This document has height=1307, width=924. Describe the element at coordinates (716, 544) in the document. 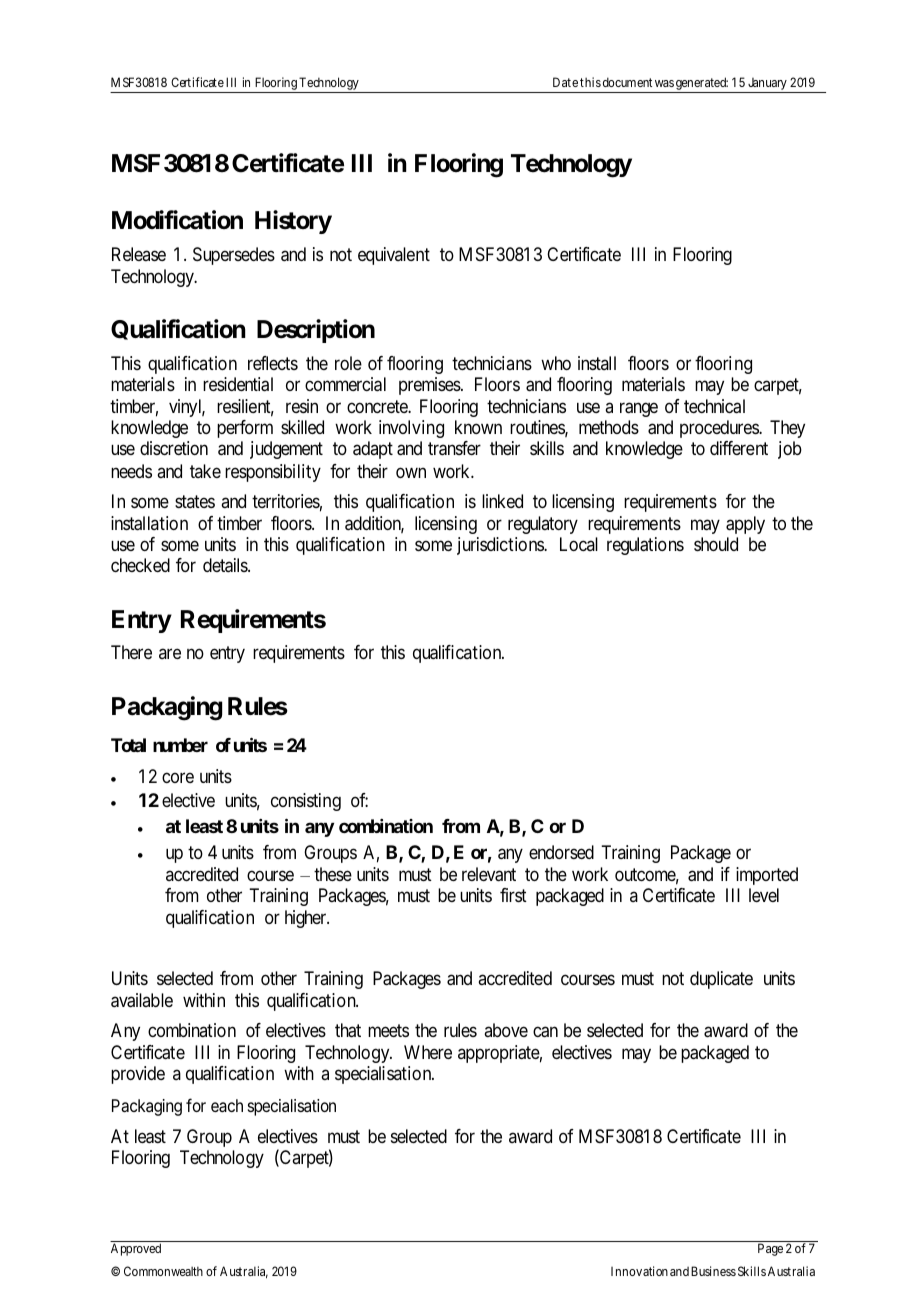

I see `should` at that location.
